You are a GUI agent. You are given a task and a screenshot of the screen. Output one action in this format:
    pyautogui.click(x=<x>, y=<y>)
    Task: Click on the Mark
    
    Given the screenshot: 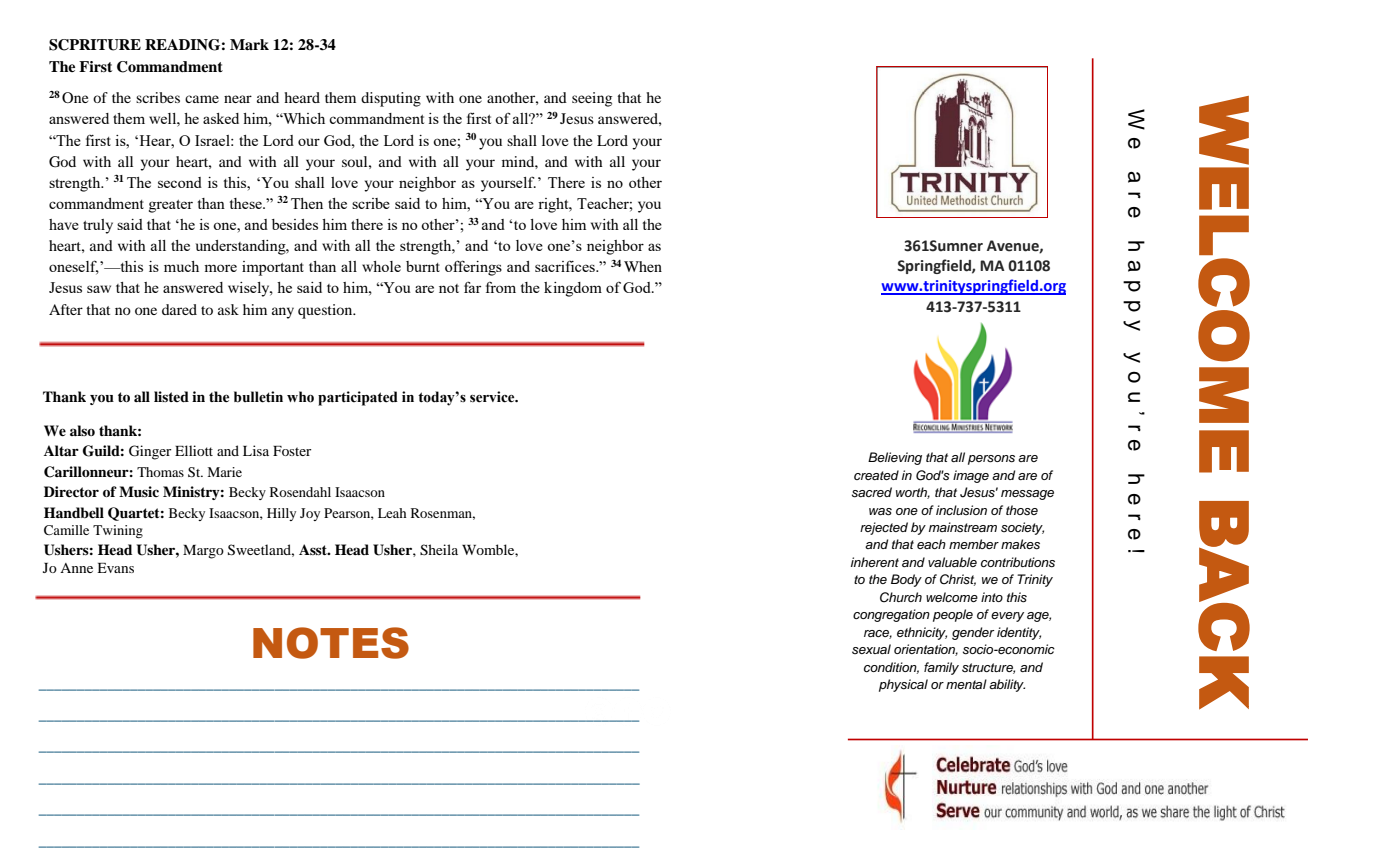 What is the action you would take?
    pyautogui.click(x=249, y=44)
